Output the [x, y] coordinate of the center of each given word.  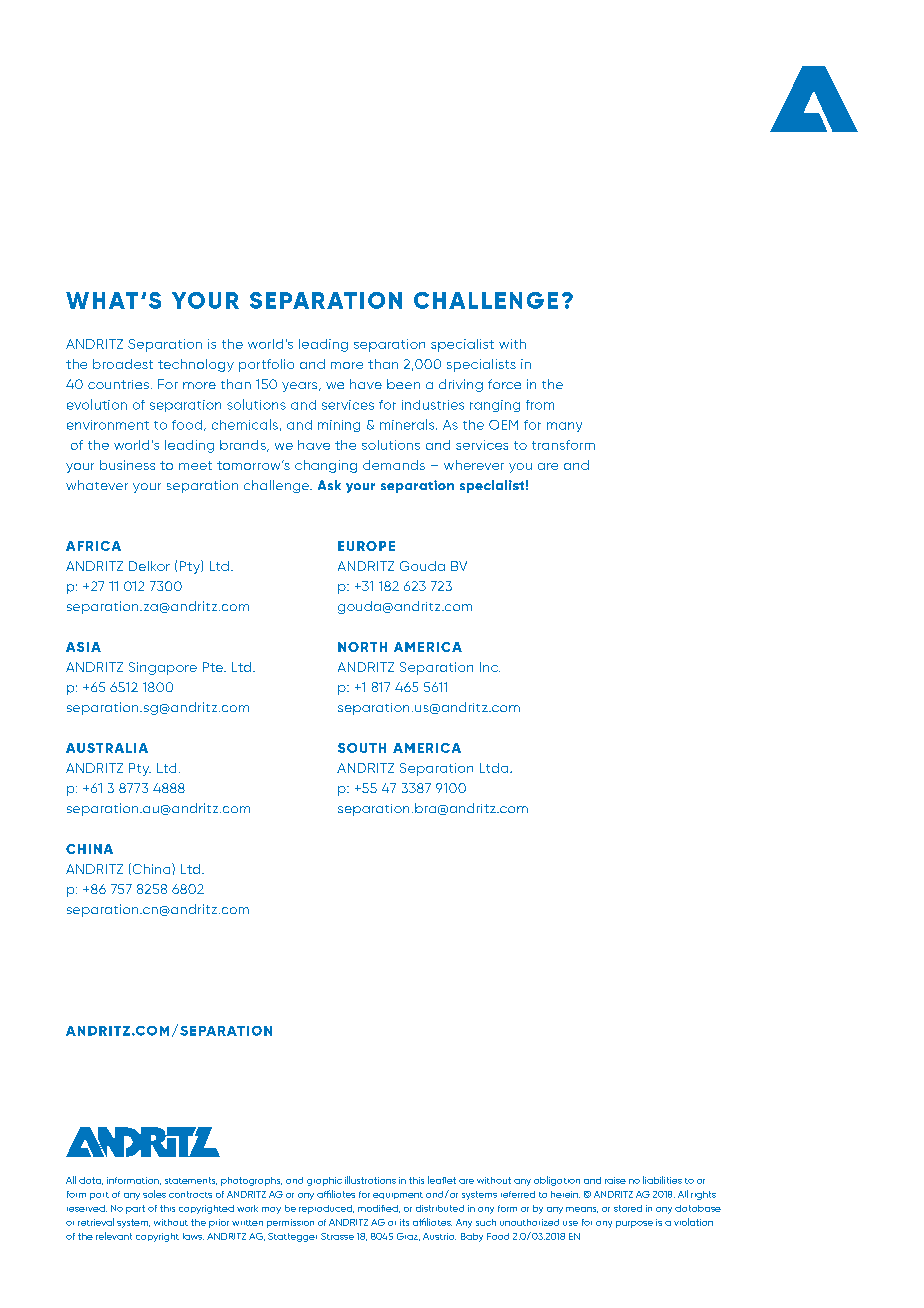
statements [191, 1181]
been [403, 384]
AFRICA [93, 546]
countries [118, 384]
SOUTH [362, 748]
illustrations [370, 1180]
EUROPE [366, 546]
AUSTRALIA [107, 748]
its [404, 1222]
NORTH [362, 647]
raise [615, 1180]
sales [154, 1194]
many [564, 427]
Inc [490, 667]
